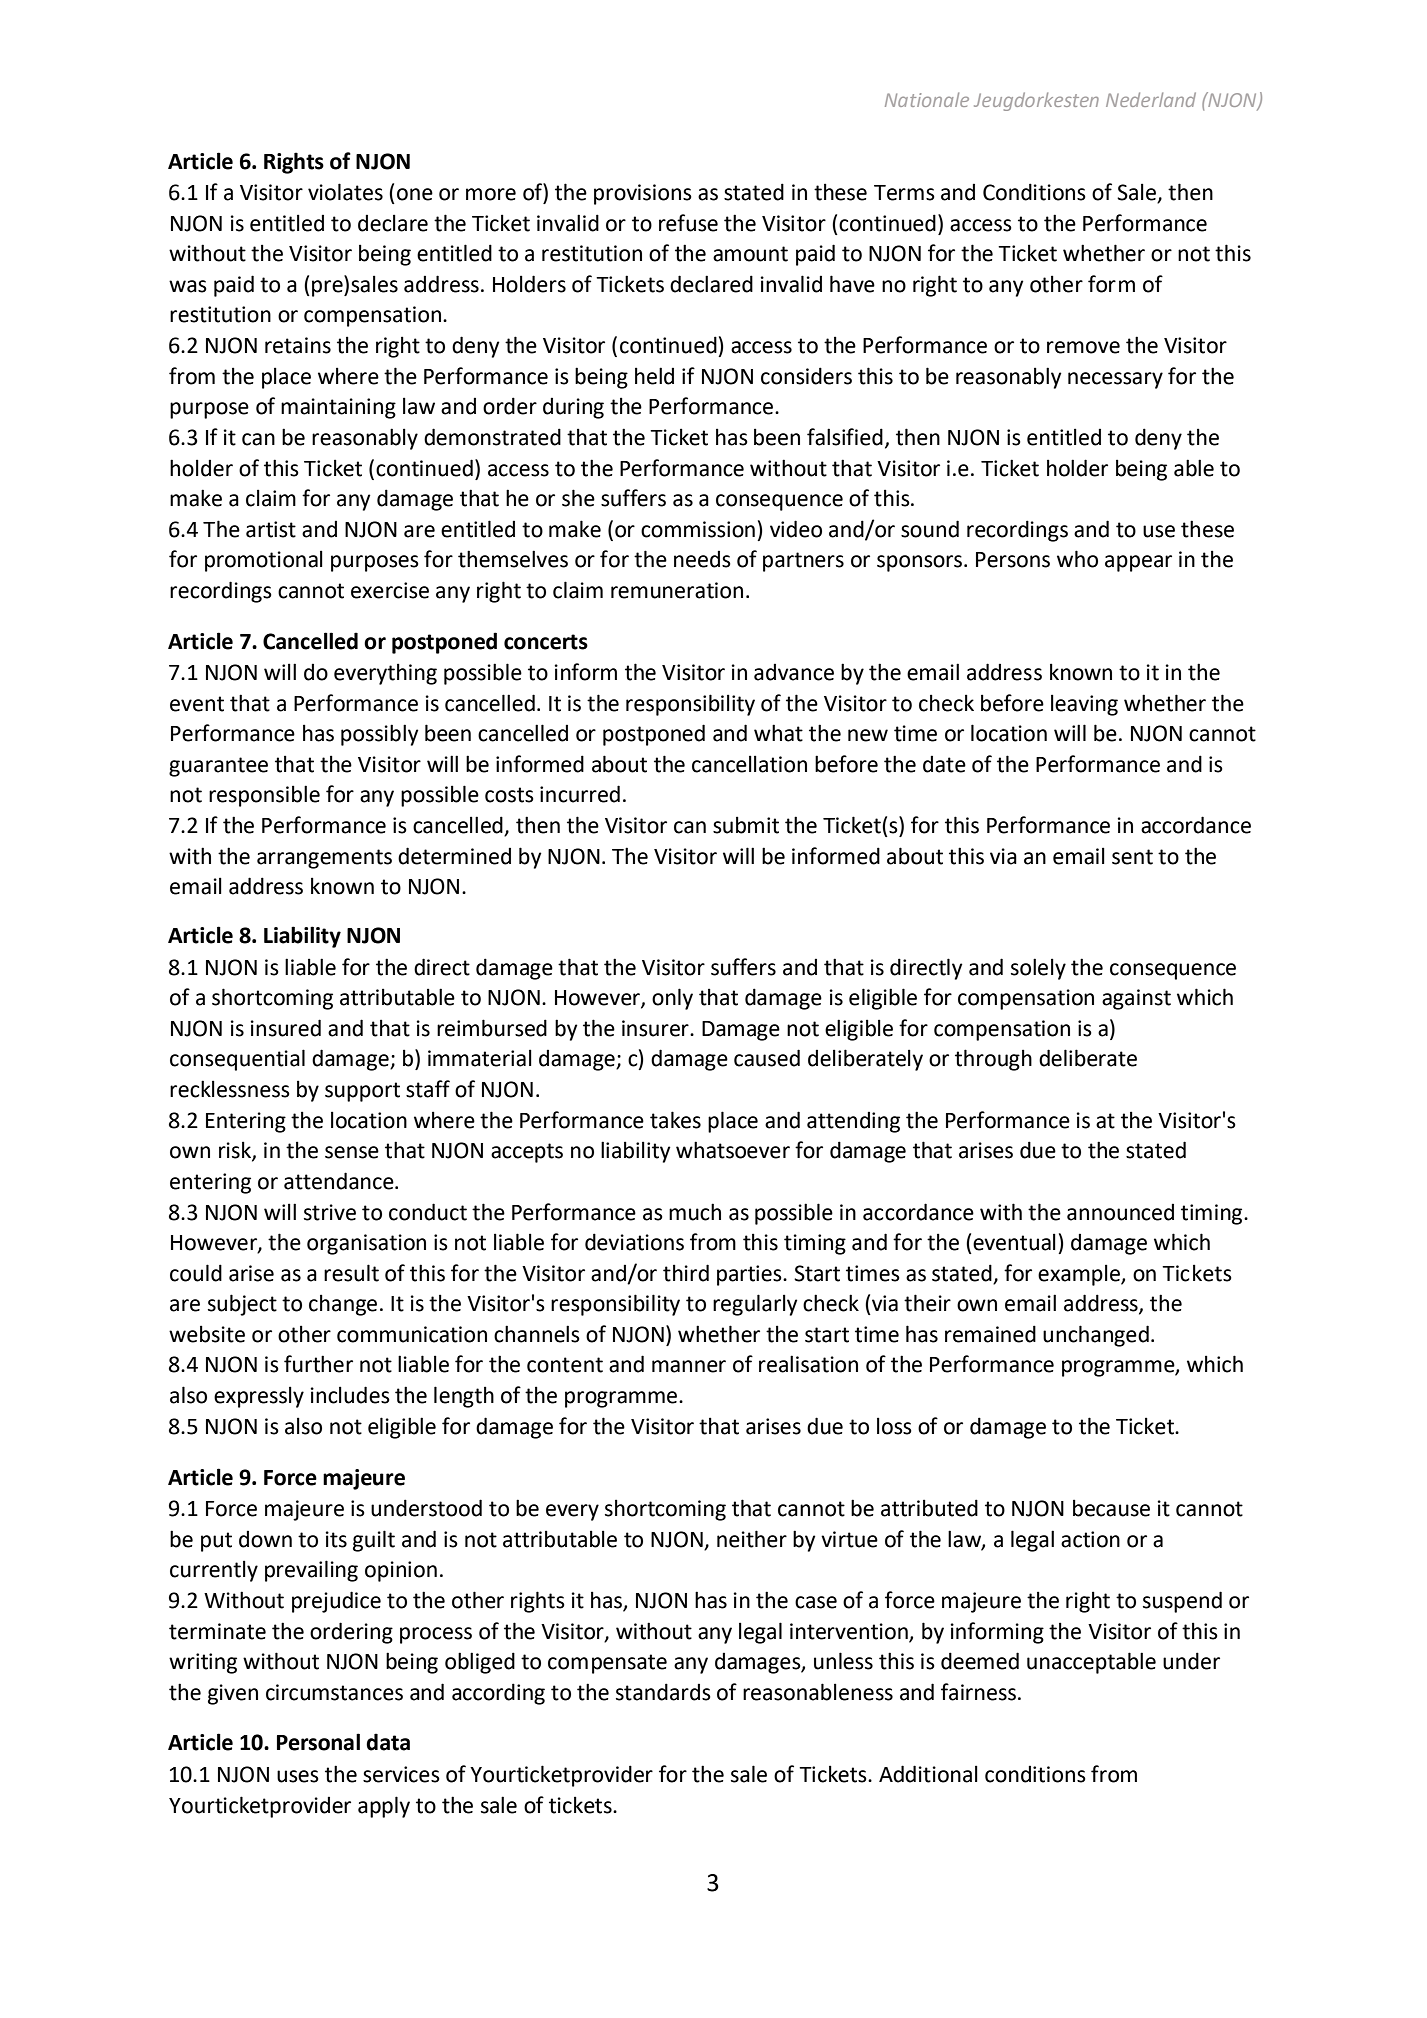 The width and height of the screenshot is (1427, 2018). Describe the element at coordinates (345, 192) in the screenshot. I see `violates` at that location.
